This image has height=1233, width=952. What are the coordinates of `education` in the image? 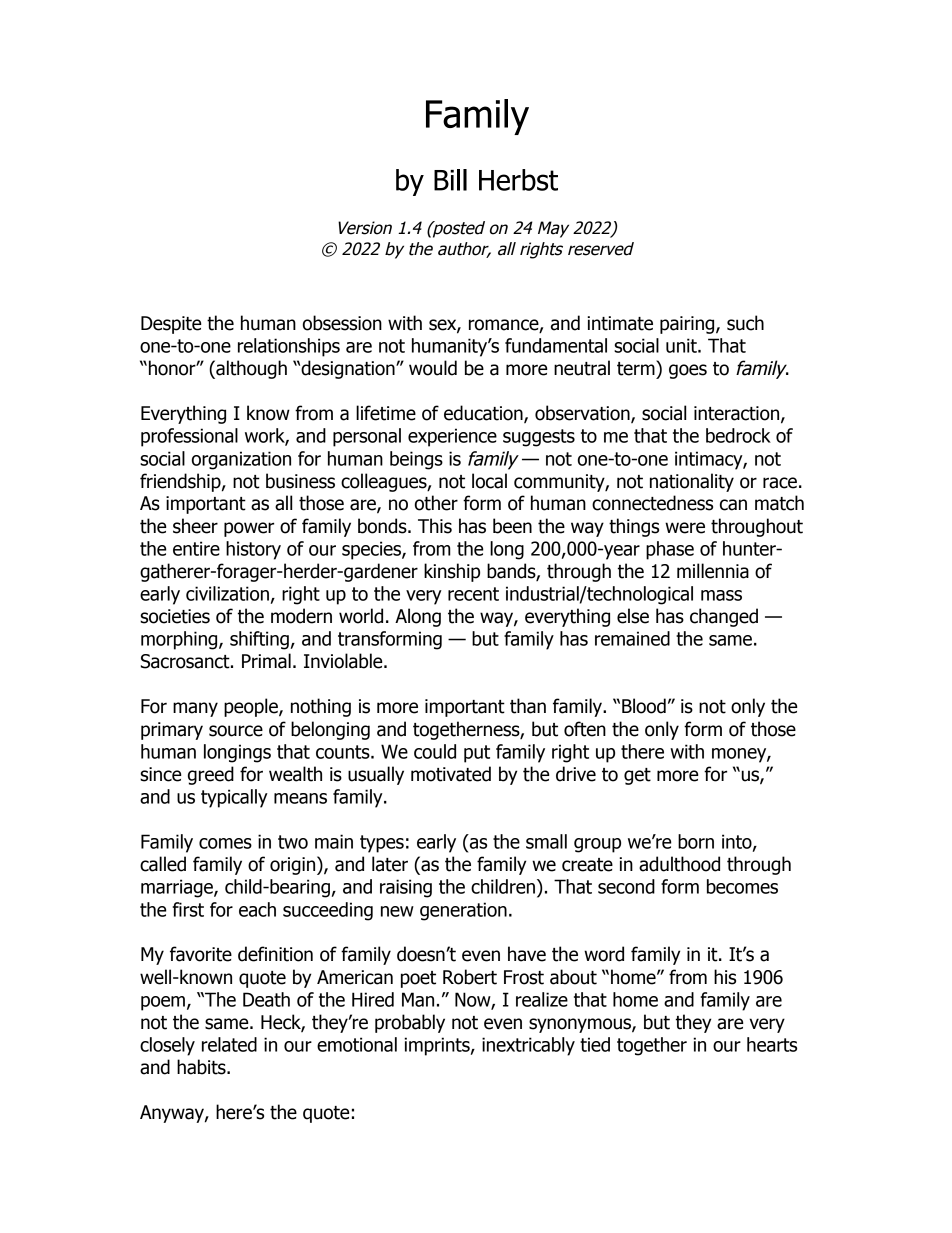 It's located at (484, 414).
